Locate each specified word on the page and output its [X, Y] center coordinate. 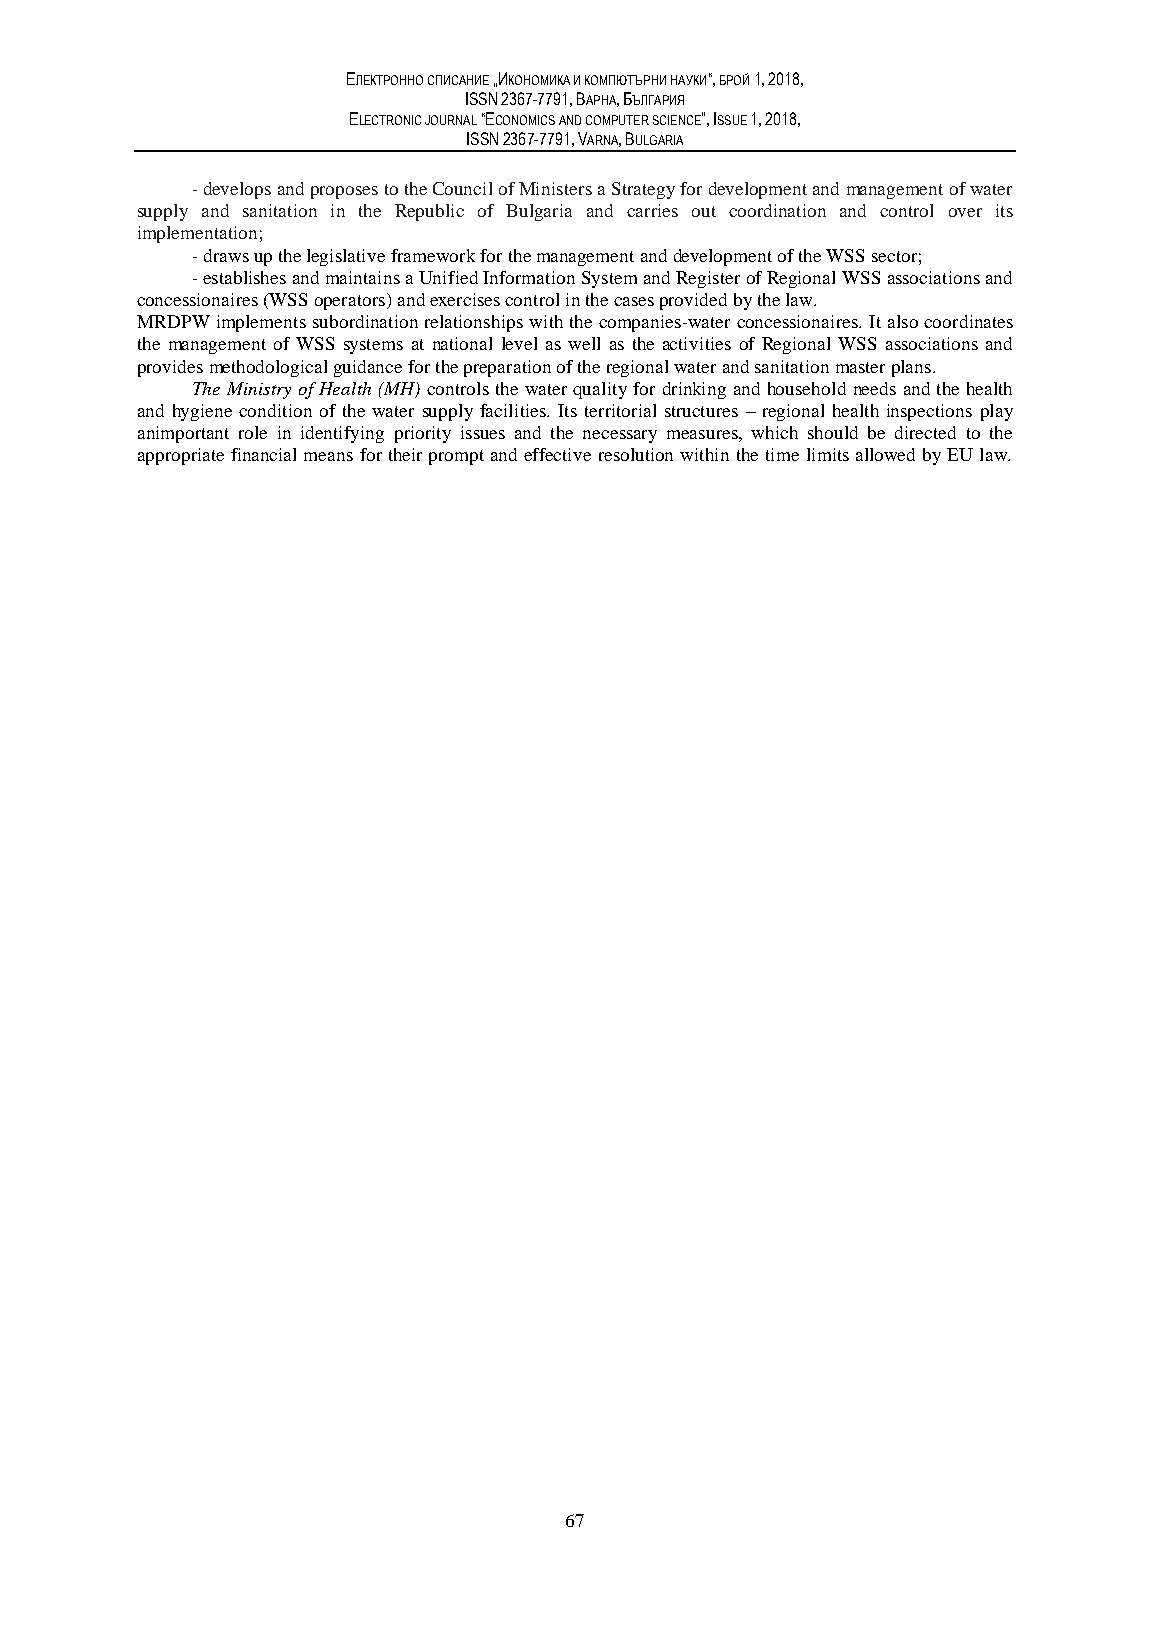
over [965, 212]
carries [652, 210]
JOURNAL [451, 120]
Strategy [643, 190]
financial [263, 454]
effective [557, 454]
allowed [885, 454]
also [903, 321]
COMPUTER [617, 120]
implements [261, 323]
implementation [197, 234]
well [584, 343]
